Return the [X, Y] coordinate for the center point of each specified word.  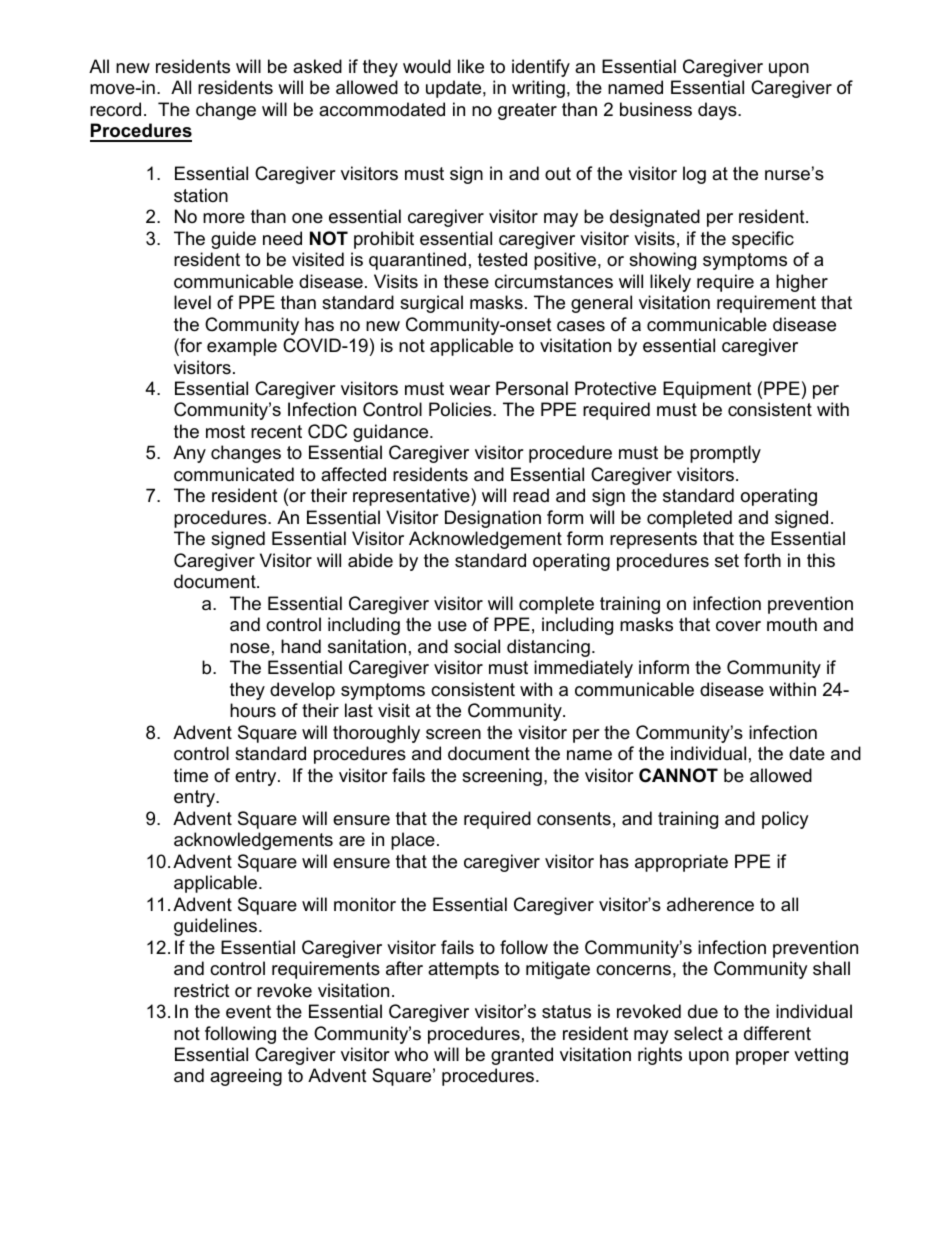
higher [802, 283]
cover [738, 626]
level [192, 302]
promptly [725, 454]
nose [250, 648]
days [718, 111]
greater [527, 111]
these [466, 281]
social [477, 646]
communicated [234, 474]
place [413, 841]
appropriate [681, 863]
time [191, 775]
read [531, 495]
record [115, 109]
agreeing [246, 1077]
